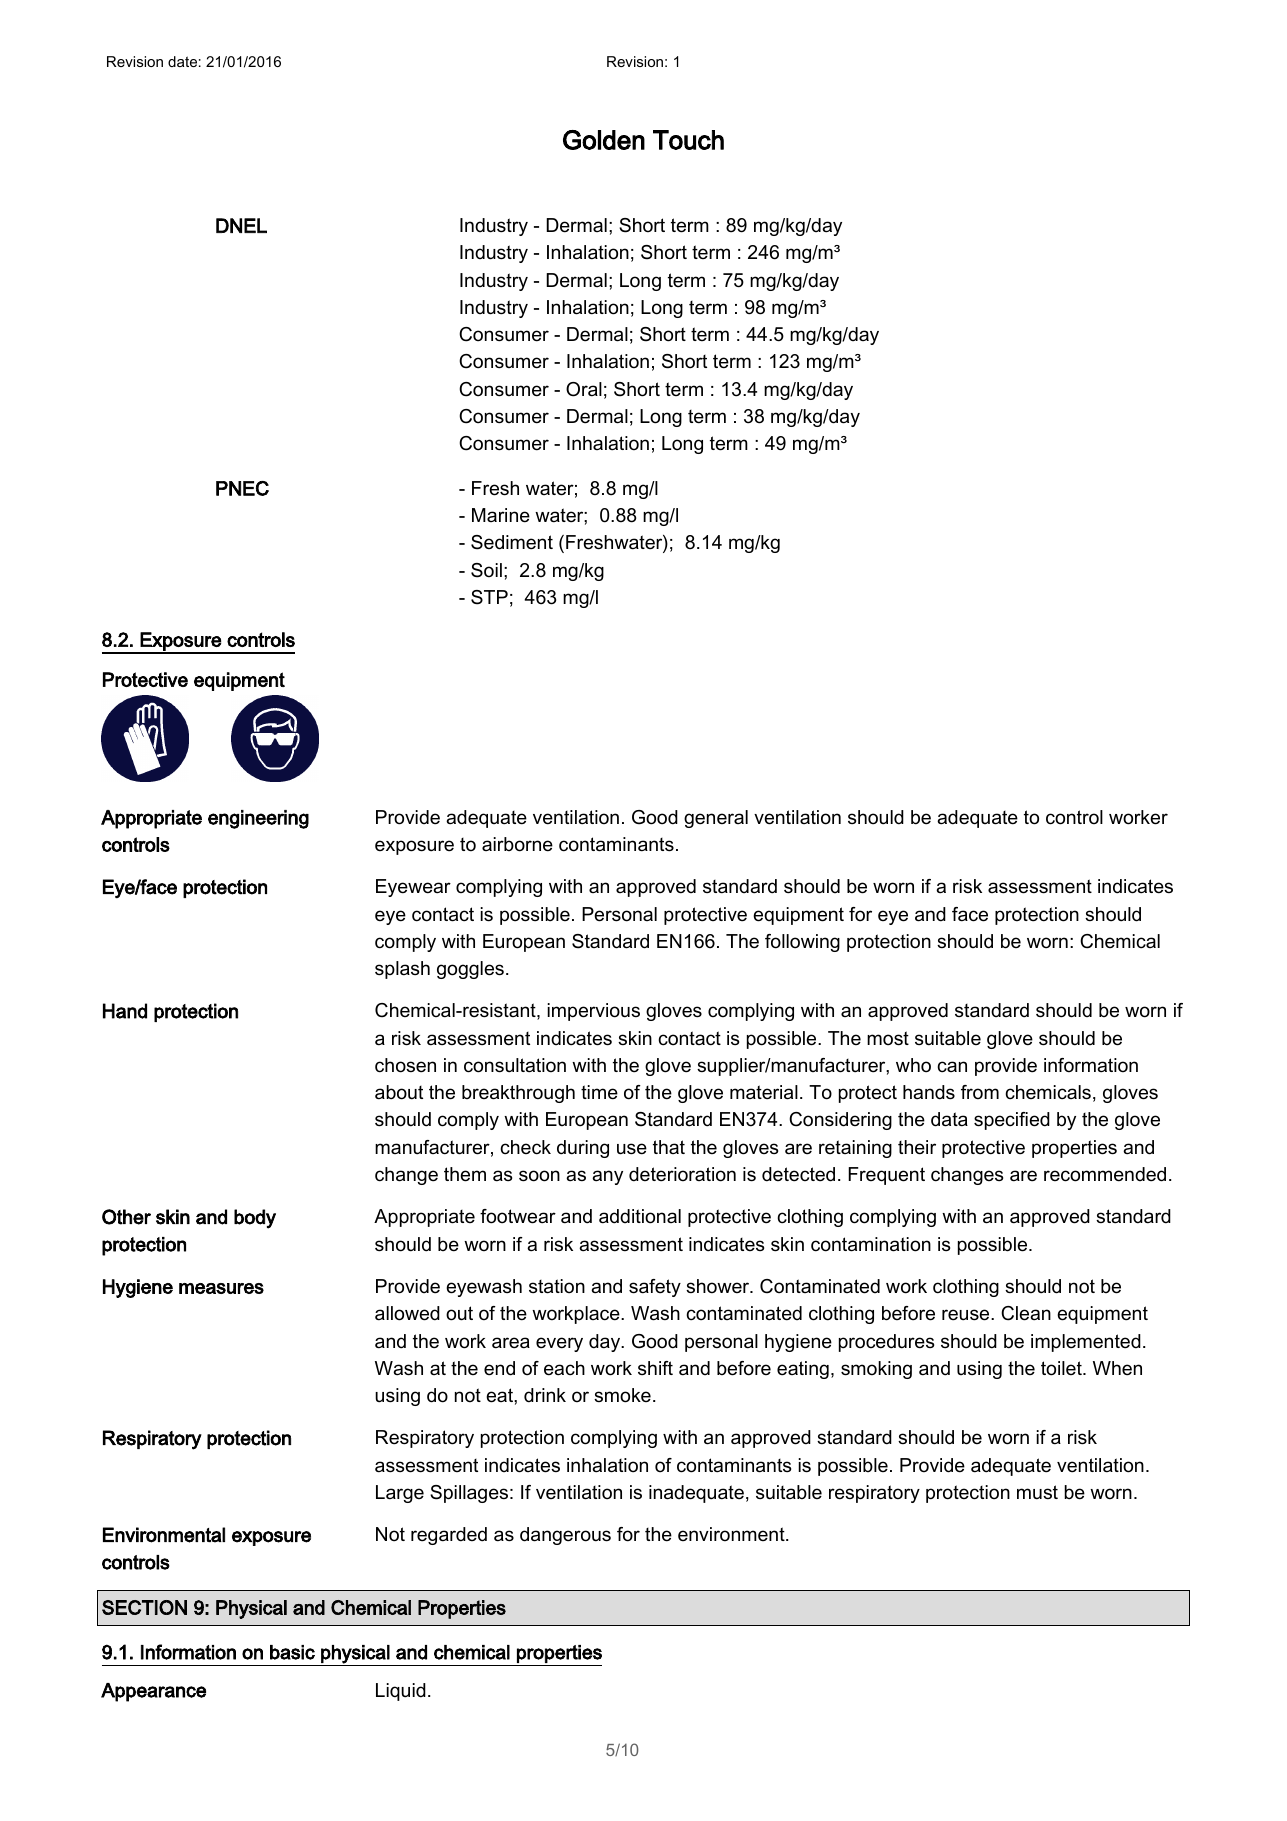 This screenshot has height=1821, width=1287. What do you see at coordinates (1012, 1121) in the screenshot?
I see `specified` at bounding box center [1012, 1121].
